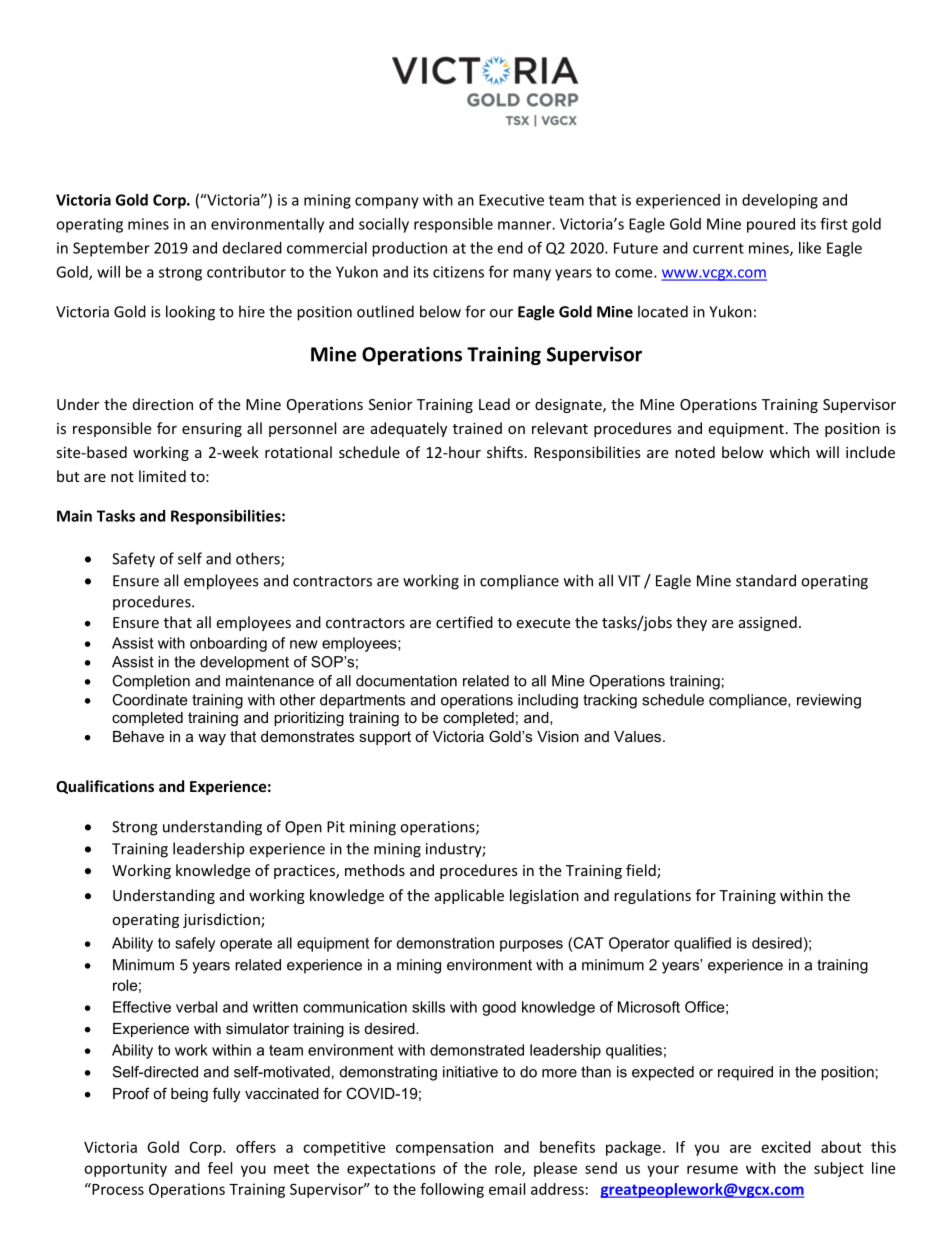 This document has width=952, height=1233. Describe the element at coordinates (768, 623) in the document. I see `assigned` at that location.
